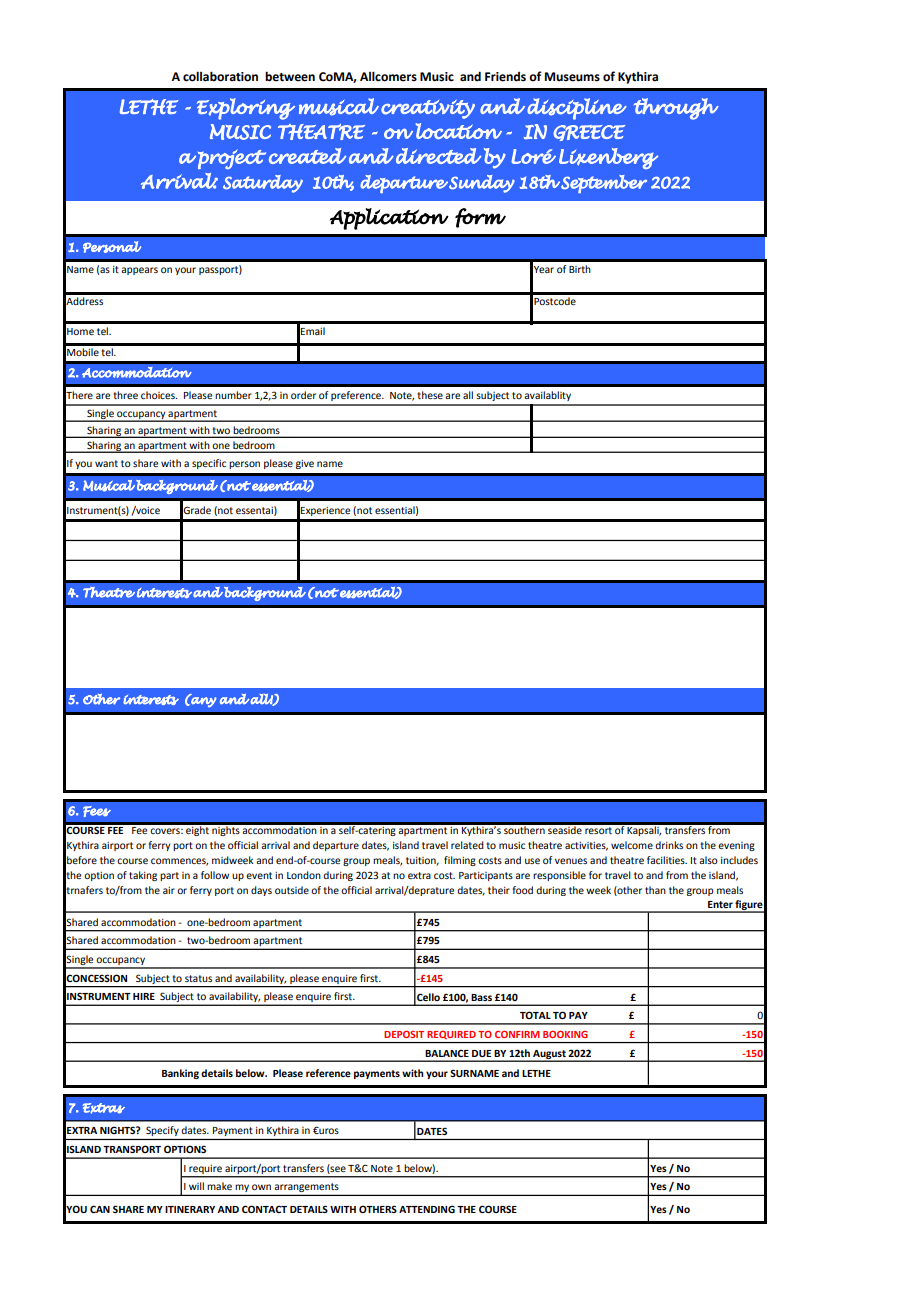  What do you see at coordinates (669, 845) in the image?
I see `drinks` at bounding box center [669, 845].
